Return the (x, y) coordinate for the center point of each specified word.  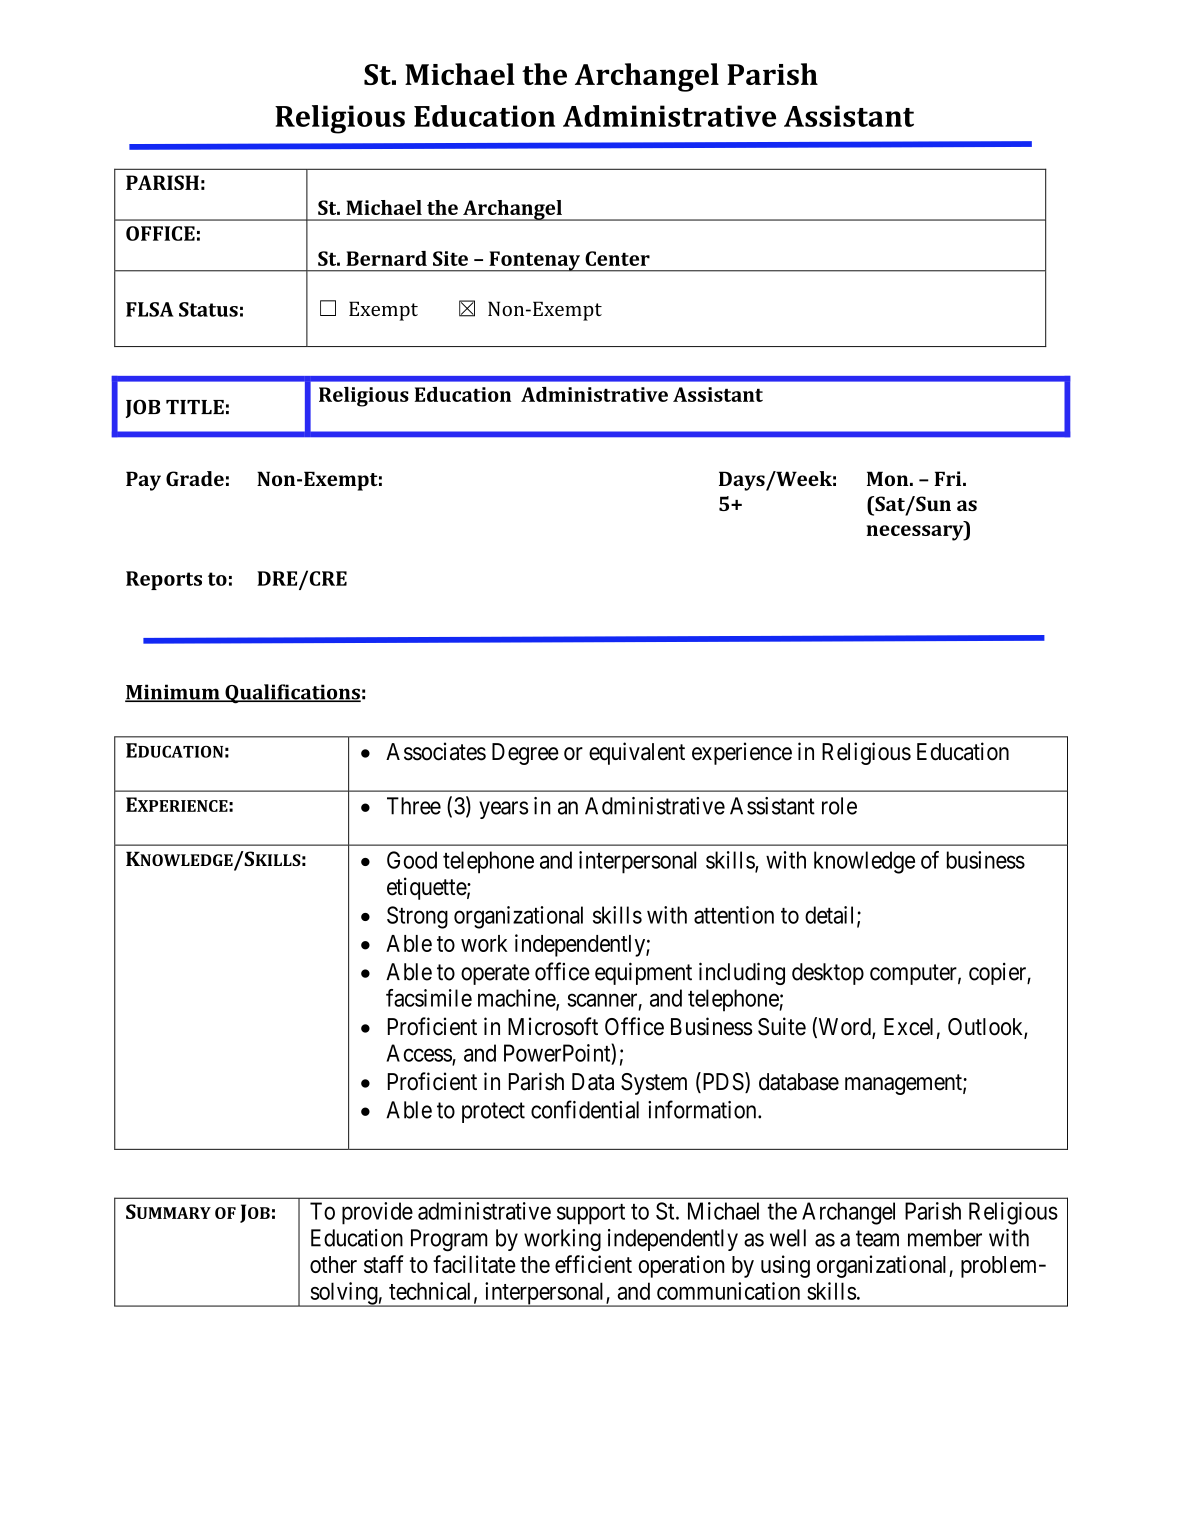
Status (208, 309)
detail (831, 916)
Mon (889, 478)
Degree (525, 754)
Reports (164, 580)
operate (495, 974)
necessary (916, 533)
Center (617, 258)
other (333, 1264)
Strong (417, 917)
